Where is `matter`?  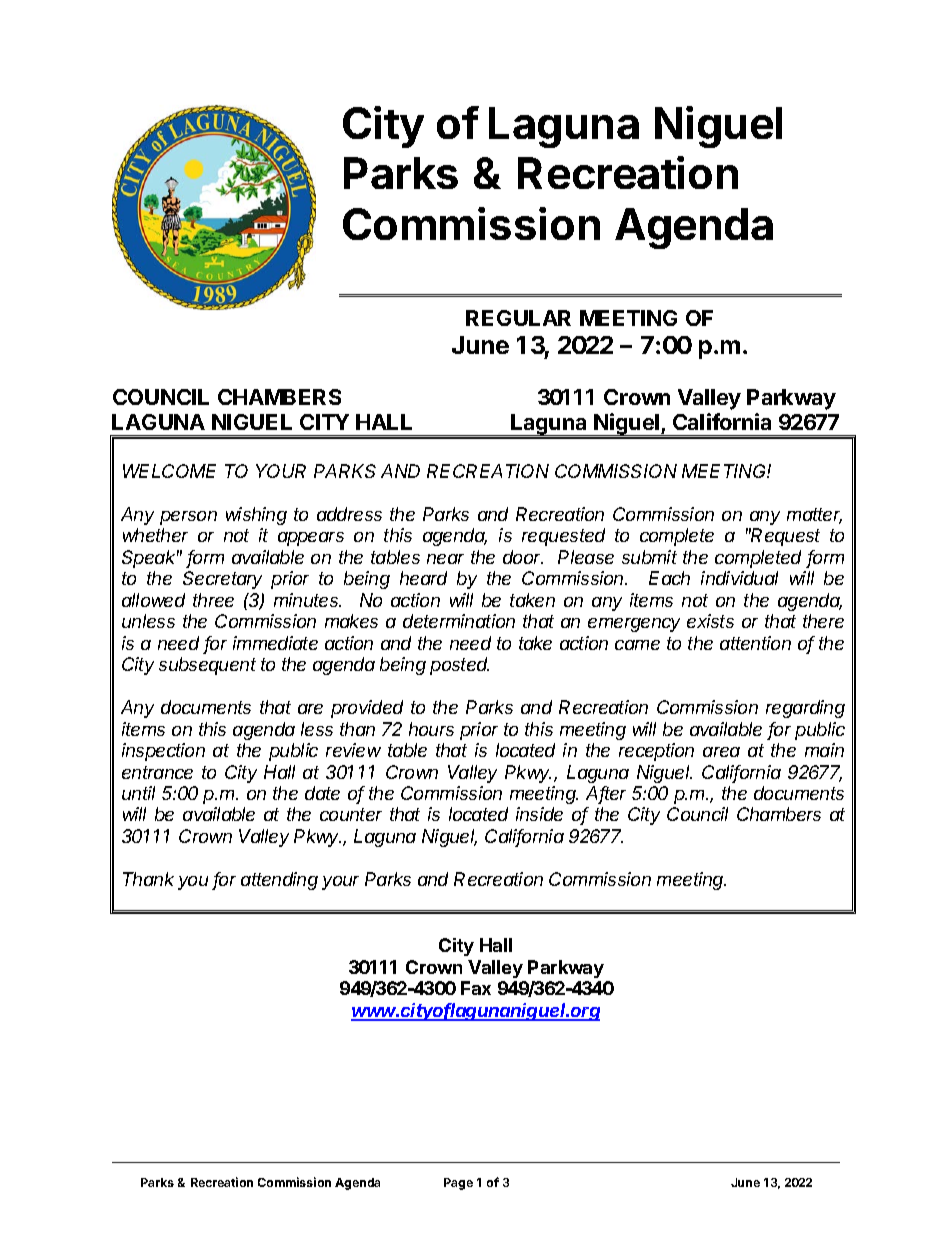
matter is located at coordinates (814, 516).
